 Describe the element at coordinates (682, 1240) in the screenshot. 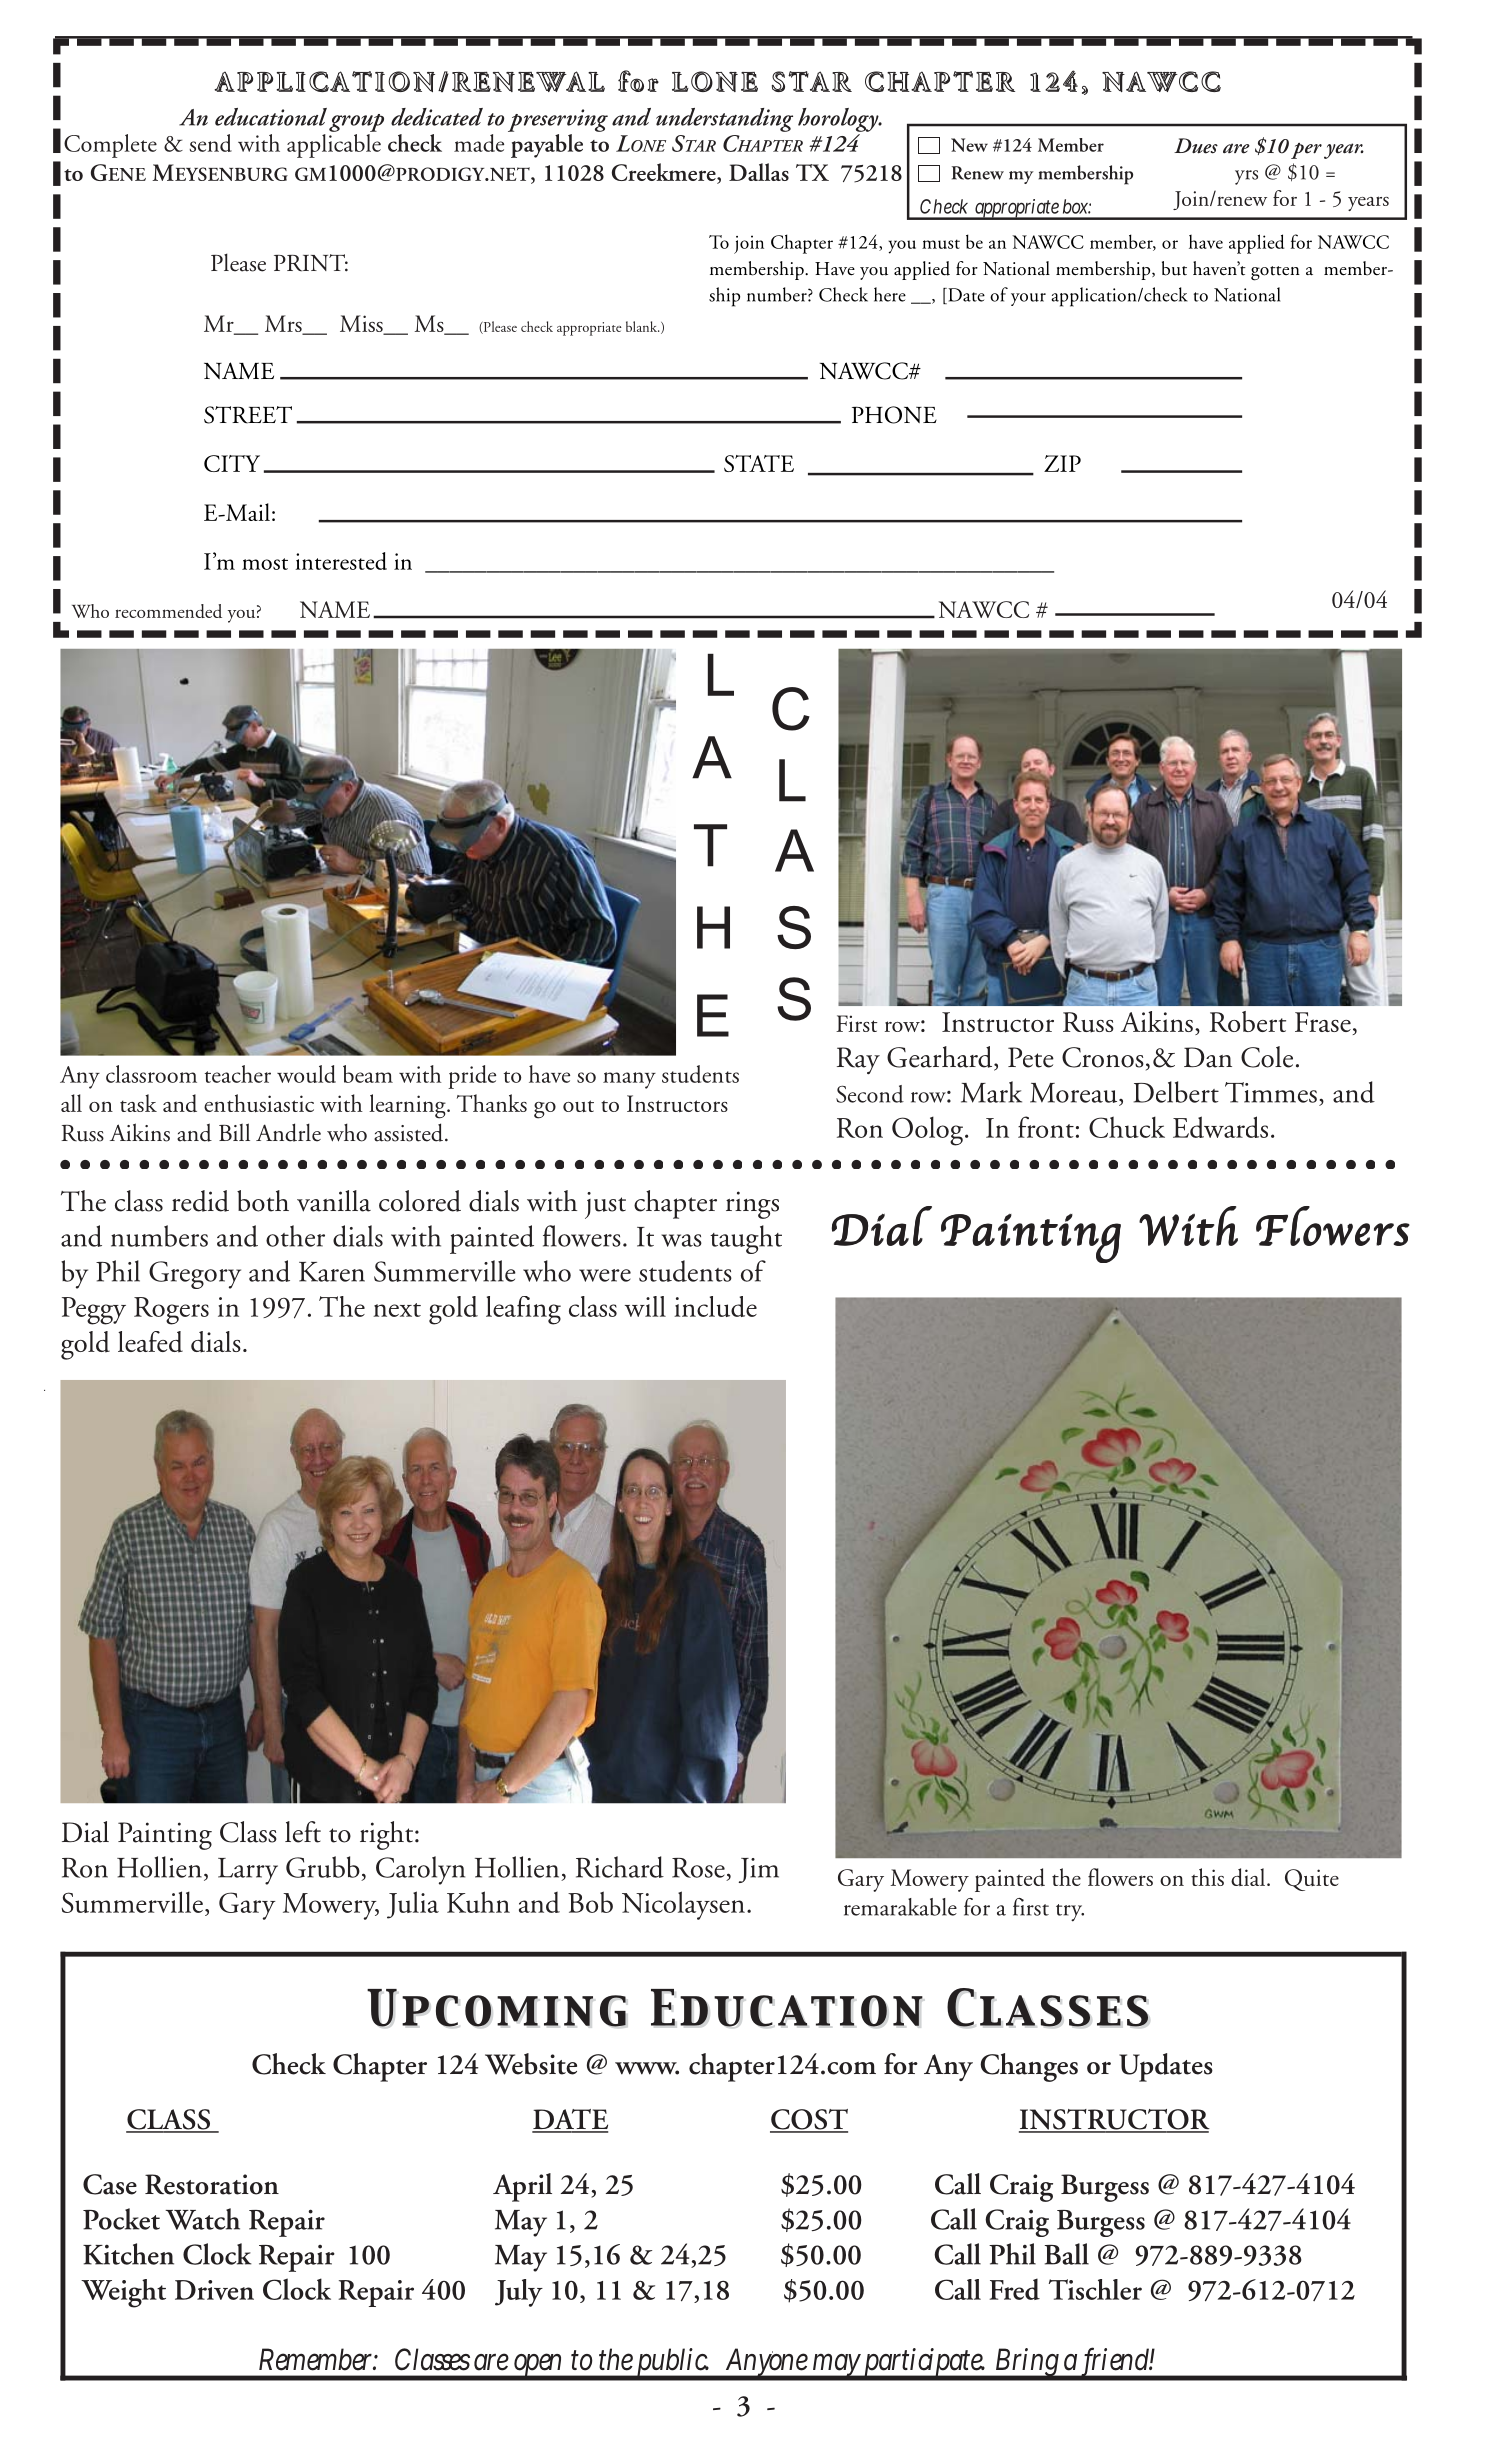

I see `was` at that location.
